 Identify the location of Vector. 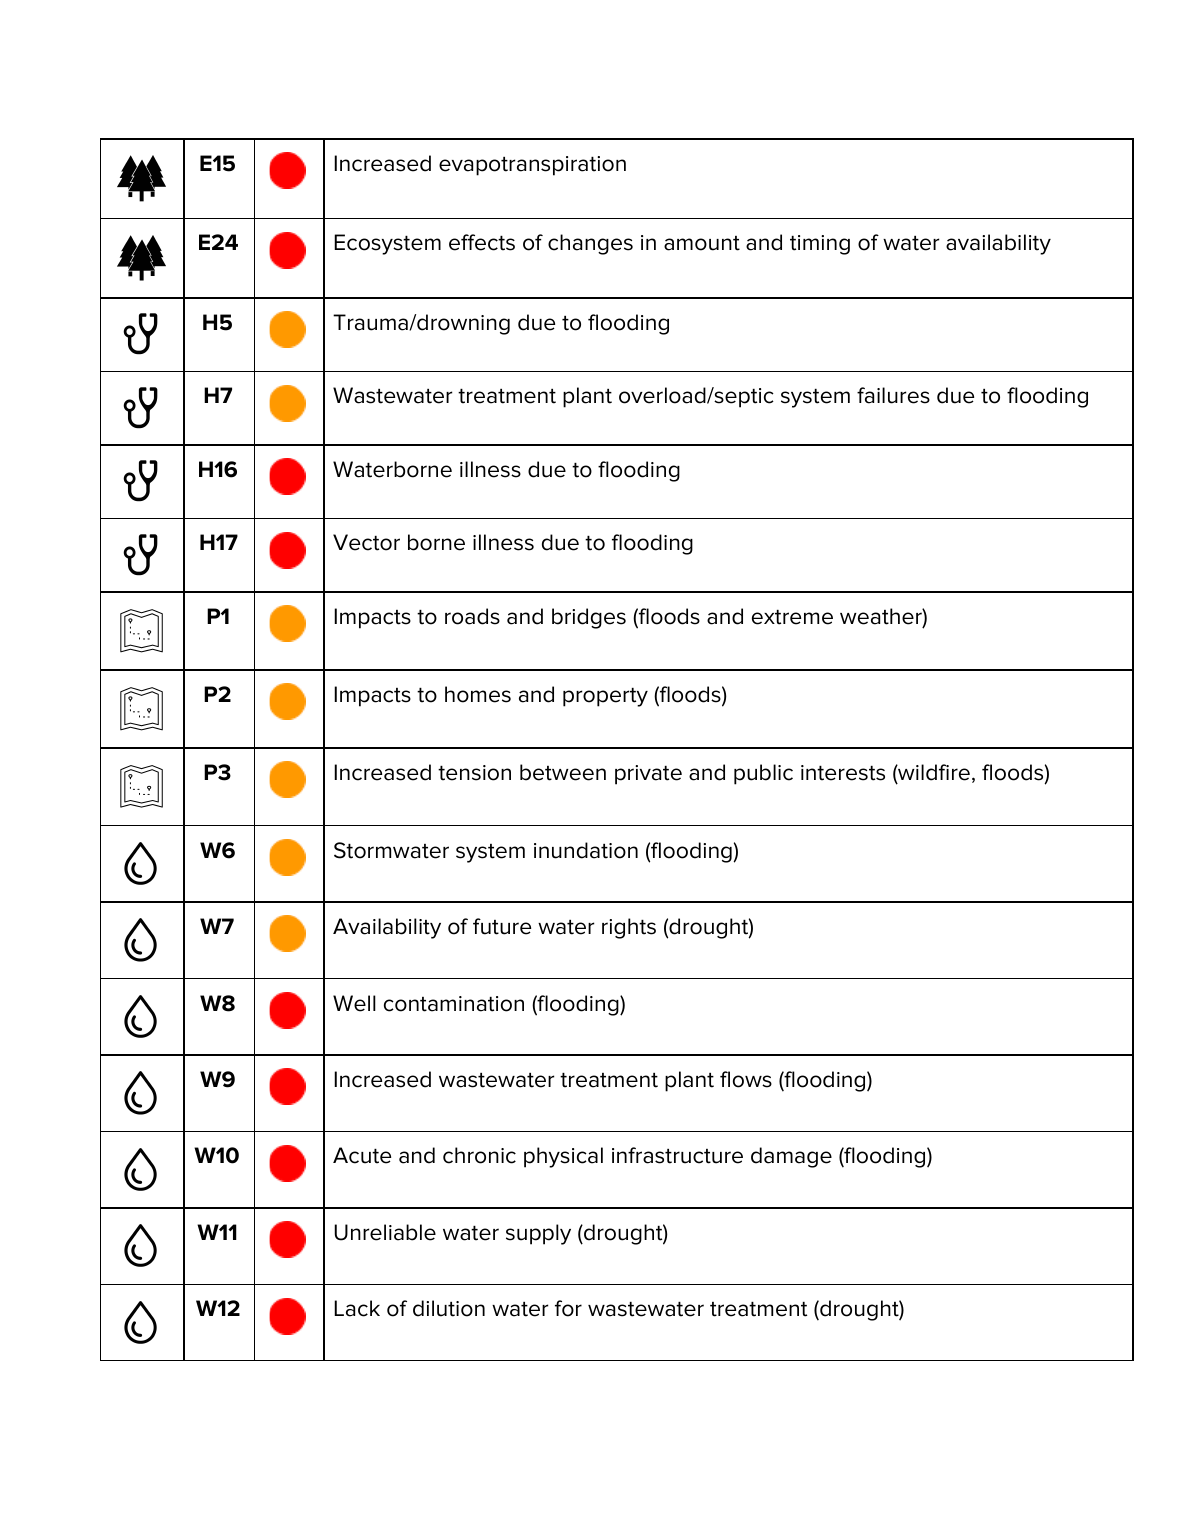
(366, 542).
